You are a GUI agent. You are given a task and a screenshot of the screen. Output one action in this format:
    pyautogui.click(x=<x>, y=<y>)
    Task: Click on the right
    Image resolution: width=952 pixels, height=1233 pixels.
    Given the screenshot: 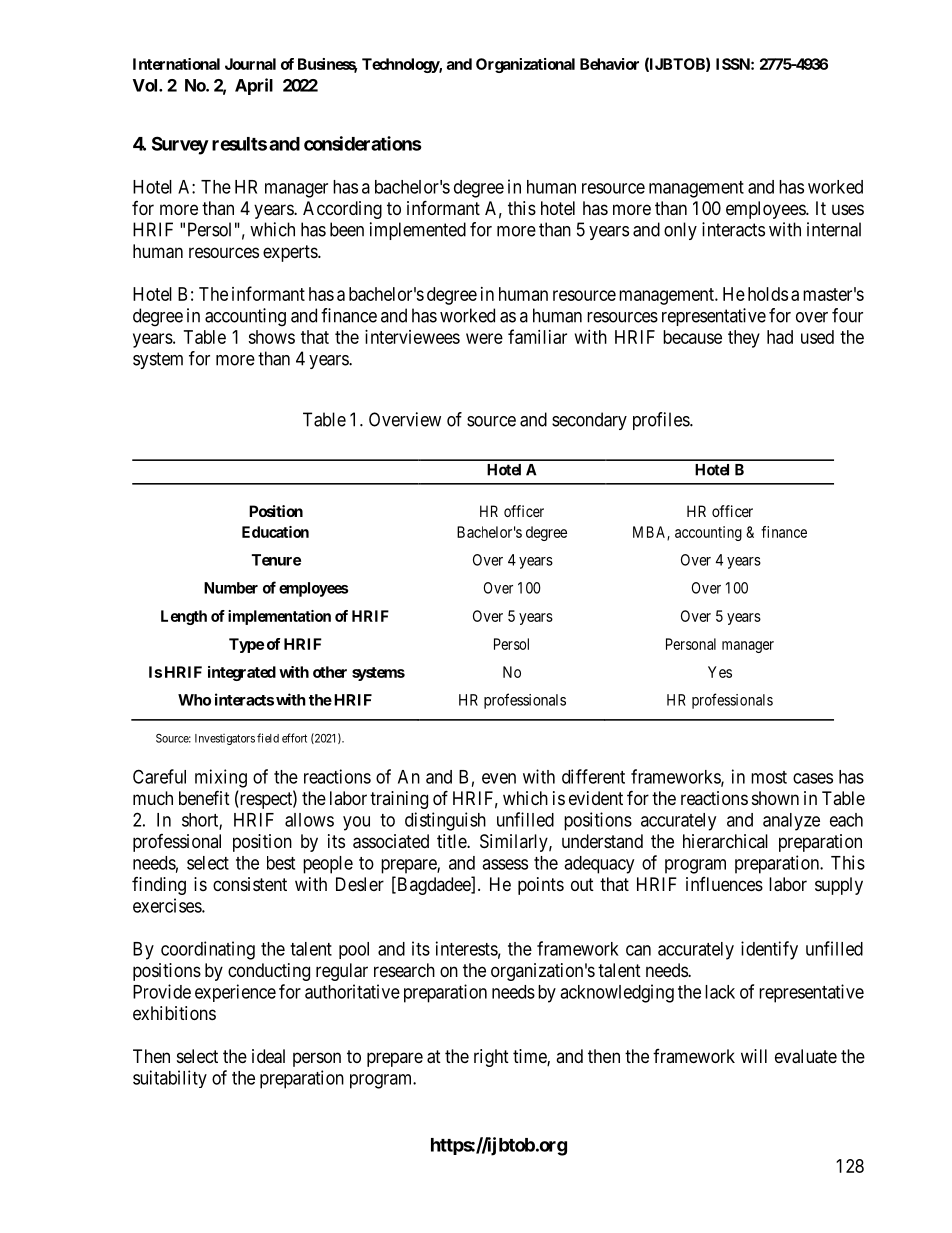 What is the action you would take?
    pyautogui.click(x=491, y=1058)
